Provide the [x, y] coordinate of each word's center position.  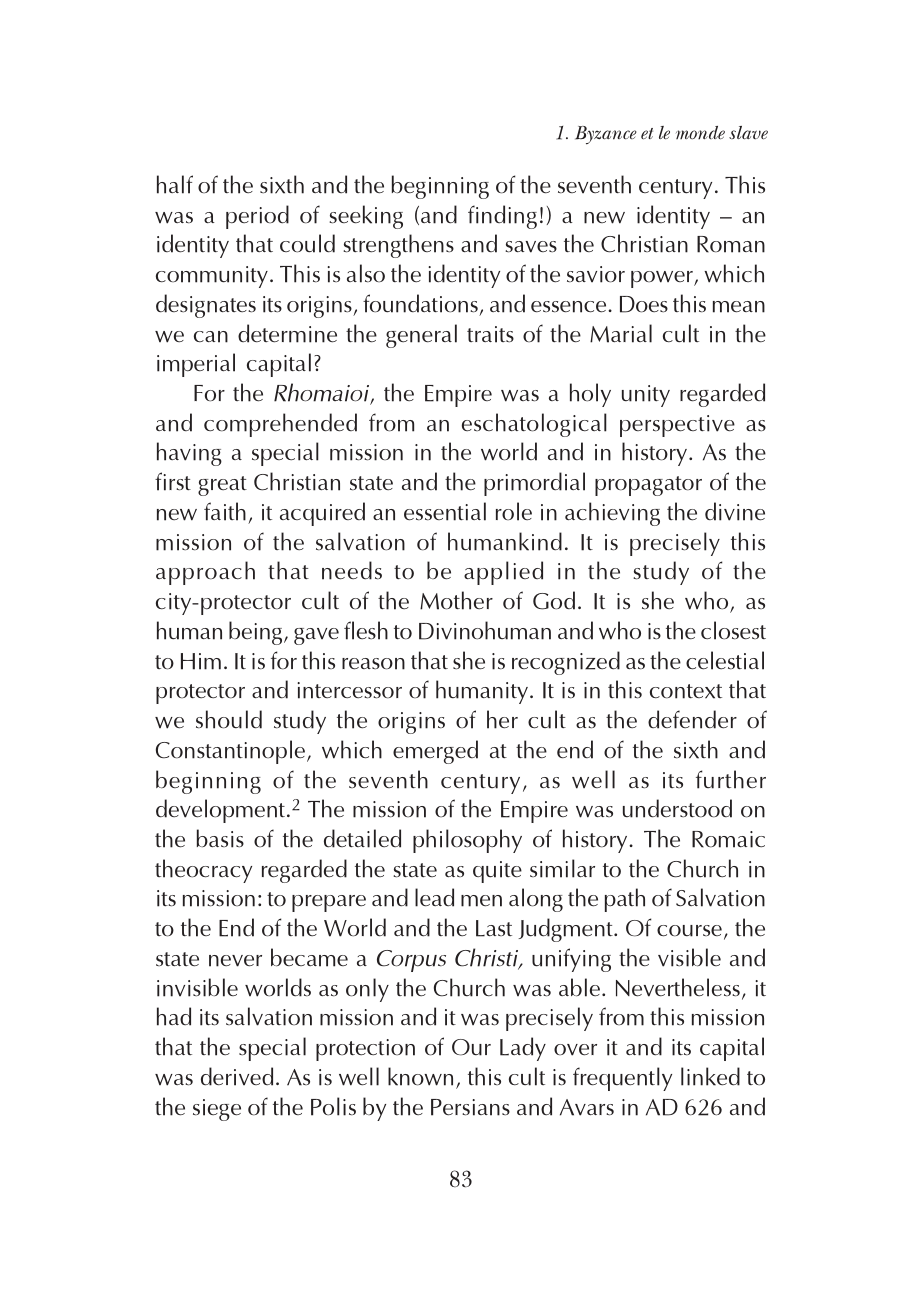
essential [445, 511]
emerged [435, 752]
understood [677, 808]
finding [502, 217]
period [257, 217]
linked [710, 1076]
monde [700, 133]
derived [237, 1076]
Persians [470, 1107]
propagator [648, 486]
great [222, 486]
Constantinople [232, 752]
